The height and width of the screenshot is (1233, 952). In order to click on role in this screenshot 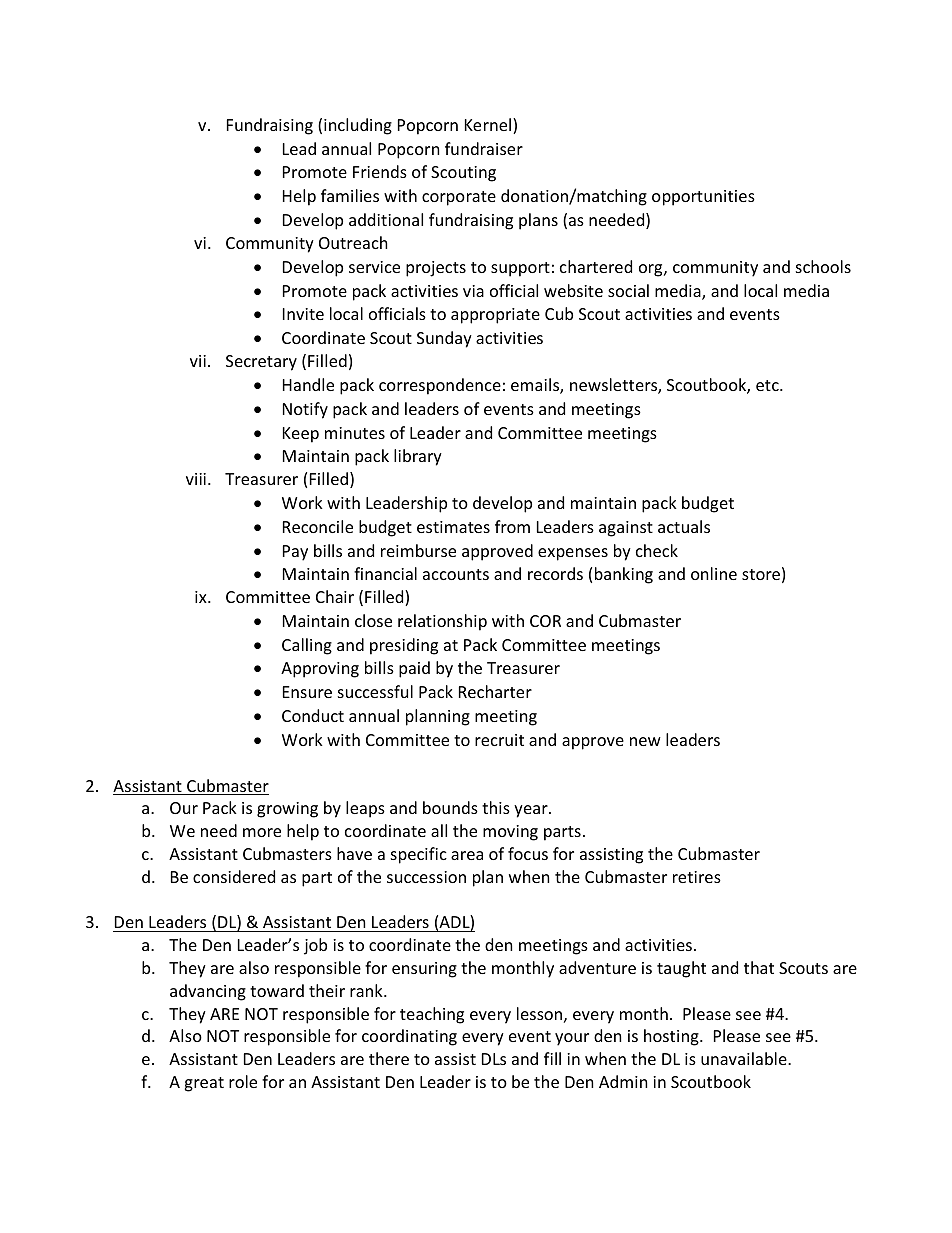, I will do `click(243, 1081)`.
